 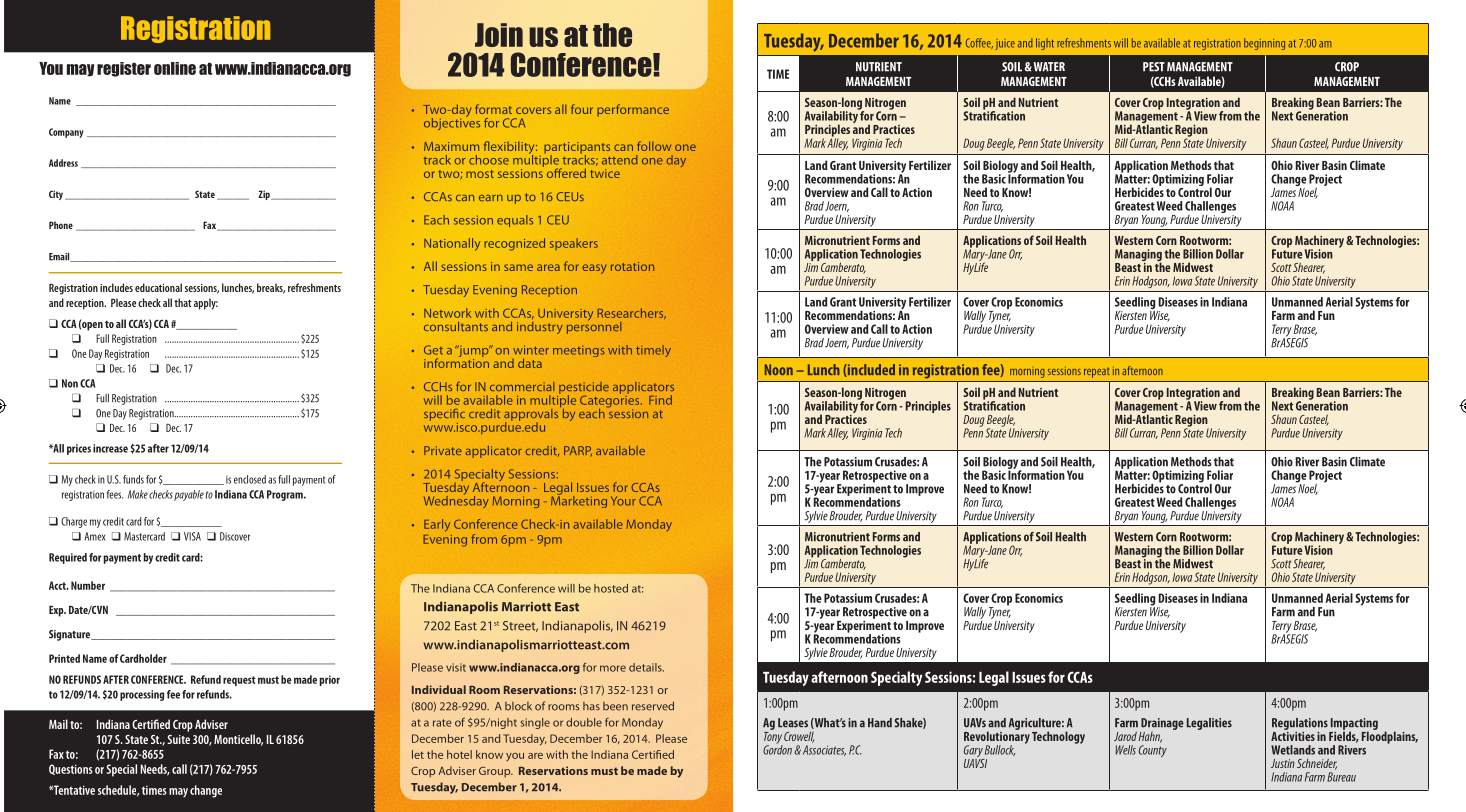 I want to click on hosted, so click(x=611, y=588).
